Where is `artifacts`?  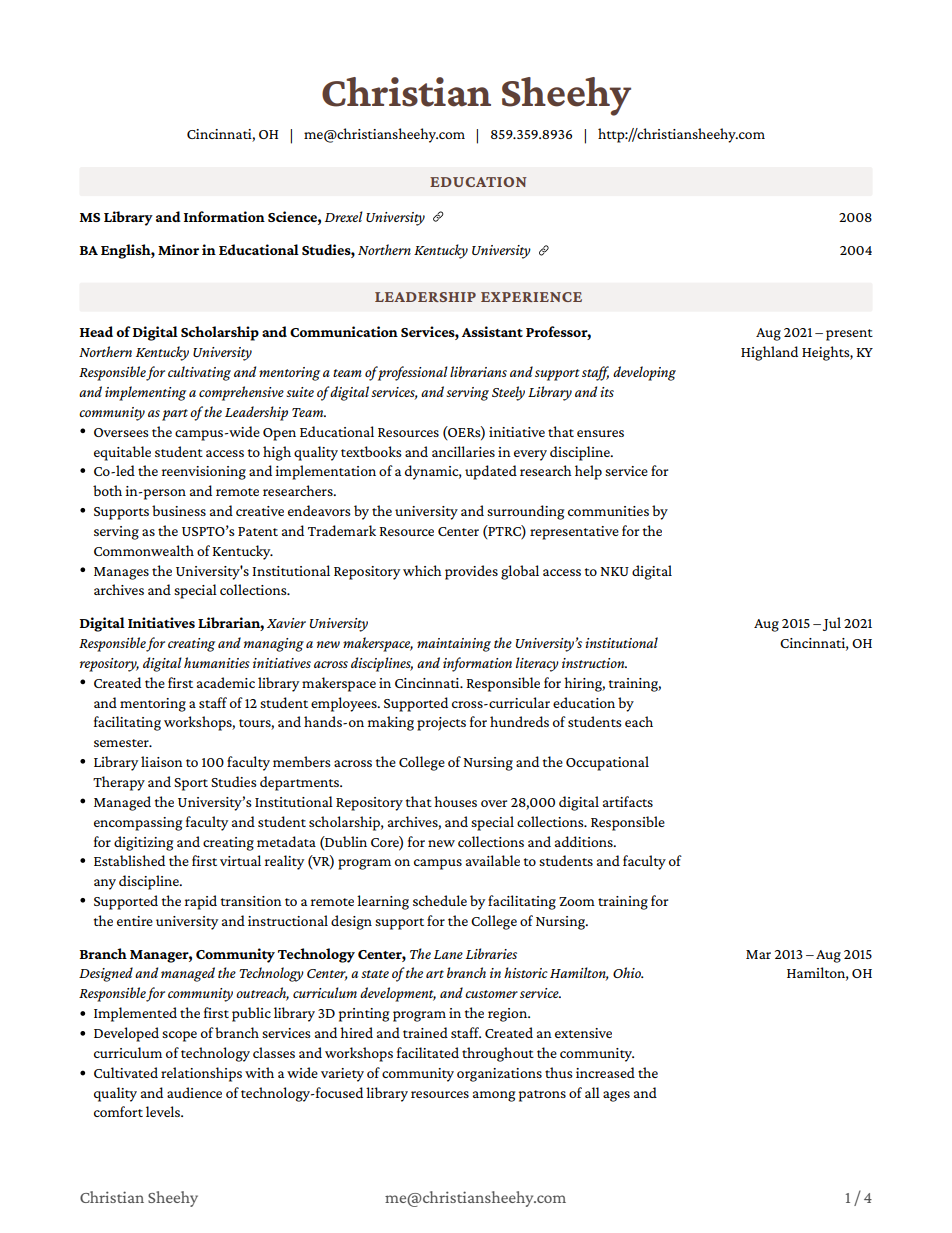 artifacts is located at coordinates (628, 801).
